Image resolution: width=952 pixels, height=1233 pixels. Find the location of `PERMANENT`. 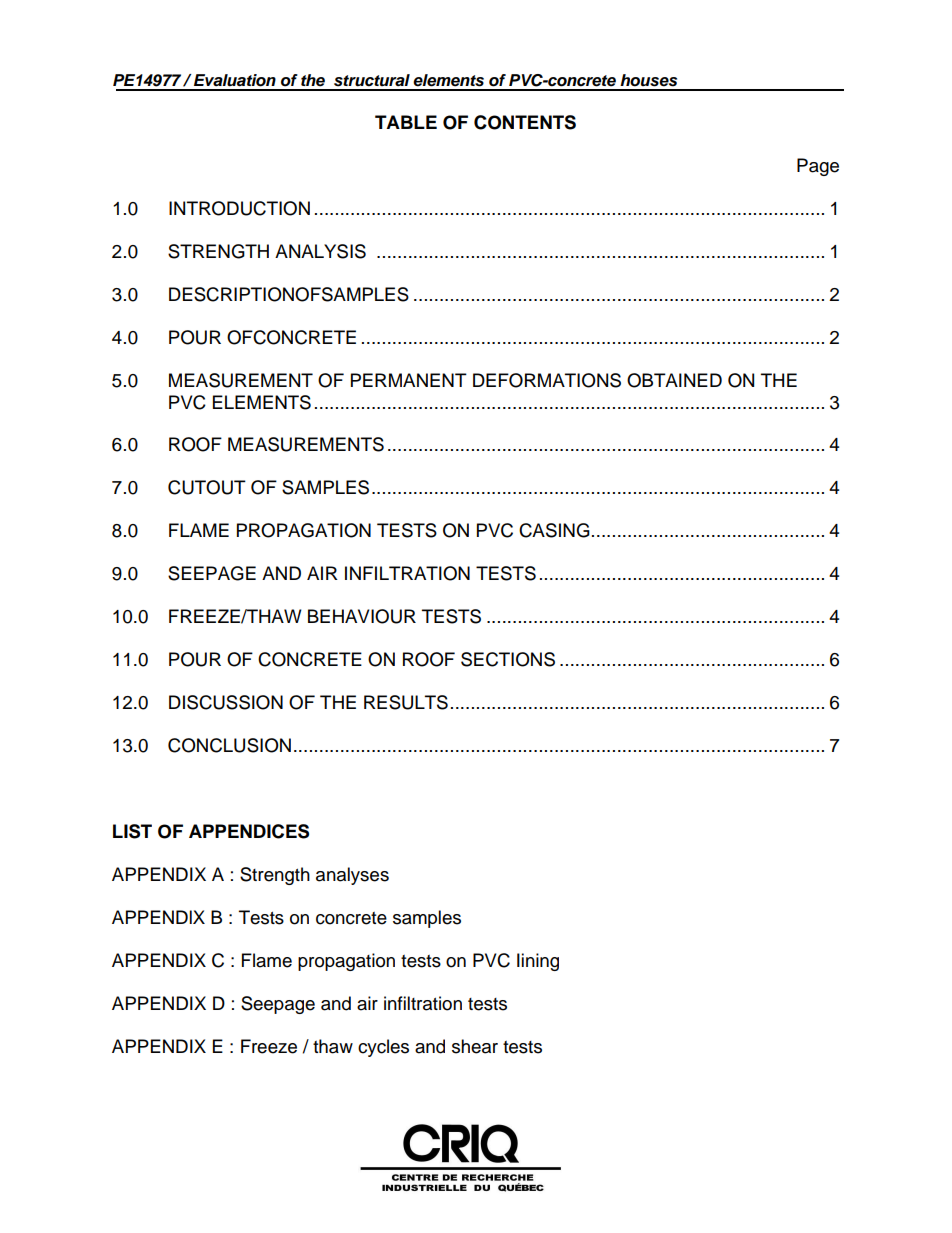

PERMANENT is located at coordinates (409, 380).
